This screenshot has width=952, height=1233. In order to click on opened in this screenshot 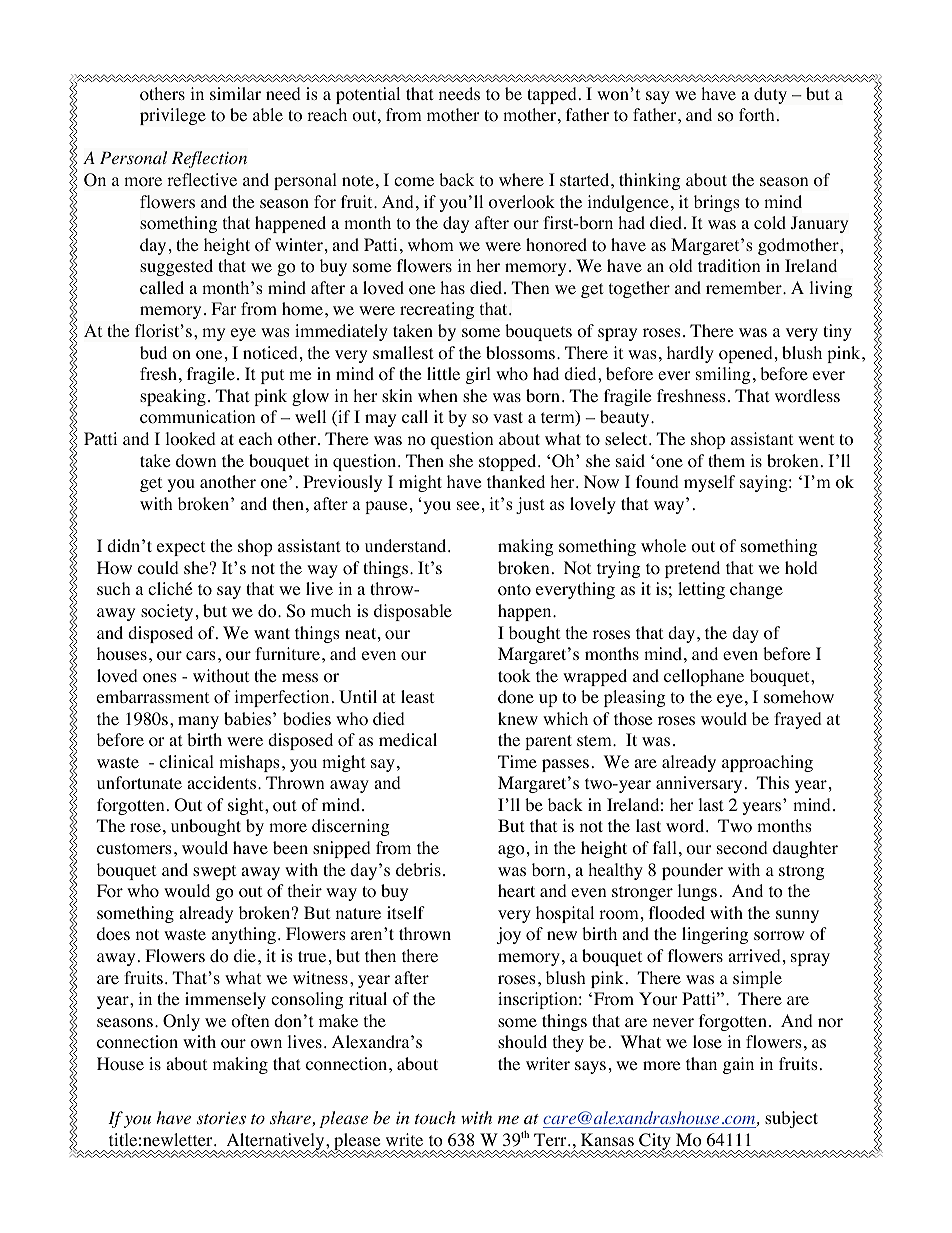, I will do `click(746, 354)`.
